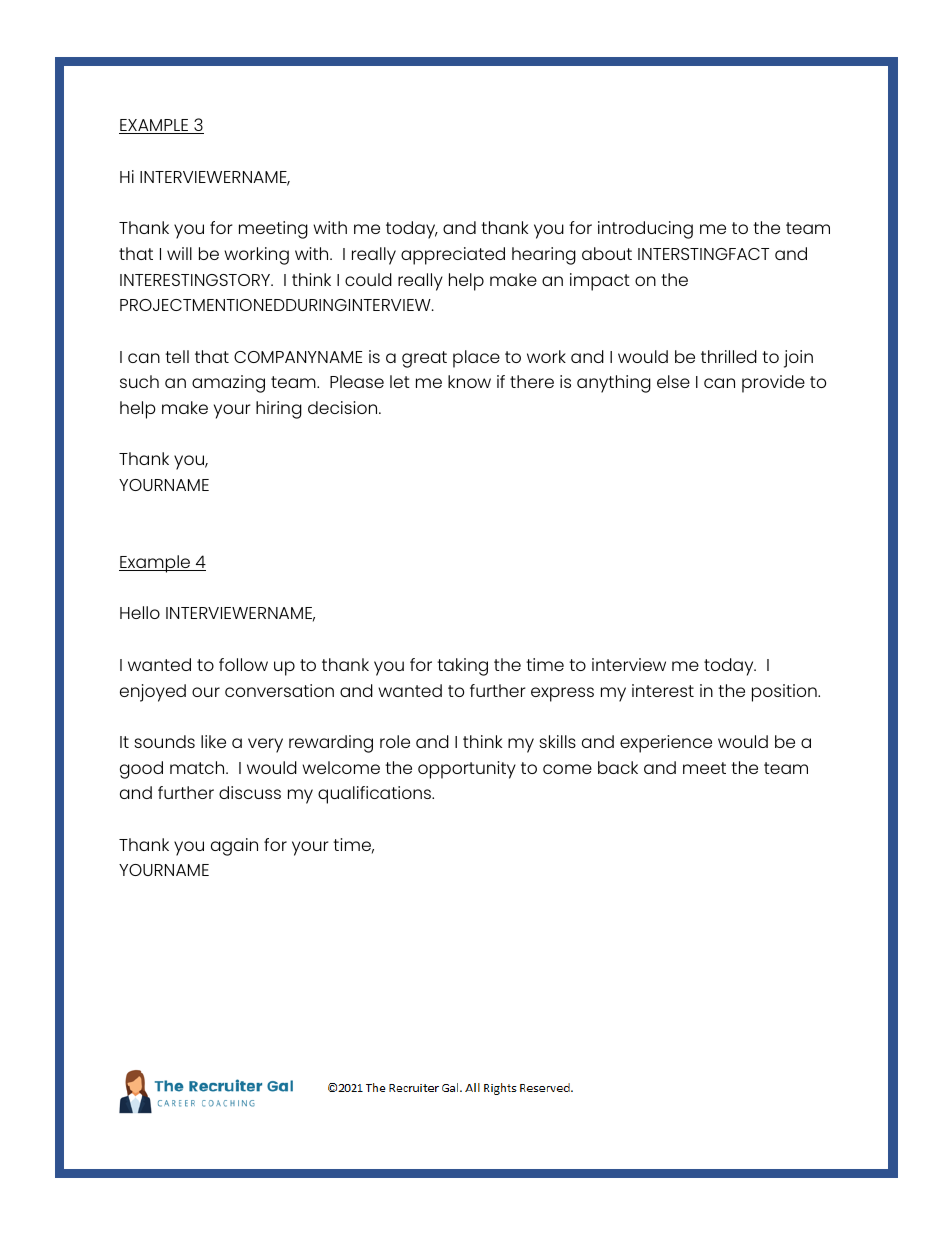 The width and height of the screenshot is (952, 1233). I want to click on hiring, so click(279, 410).
